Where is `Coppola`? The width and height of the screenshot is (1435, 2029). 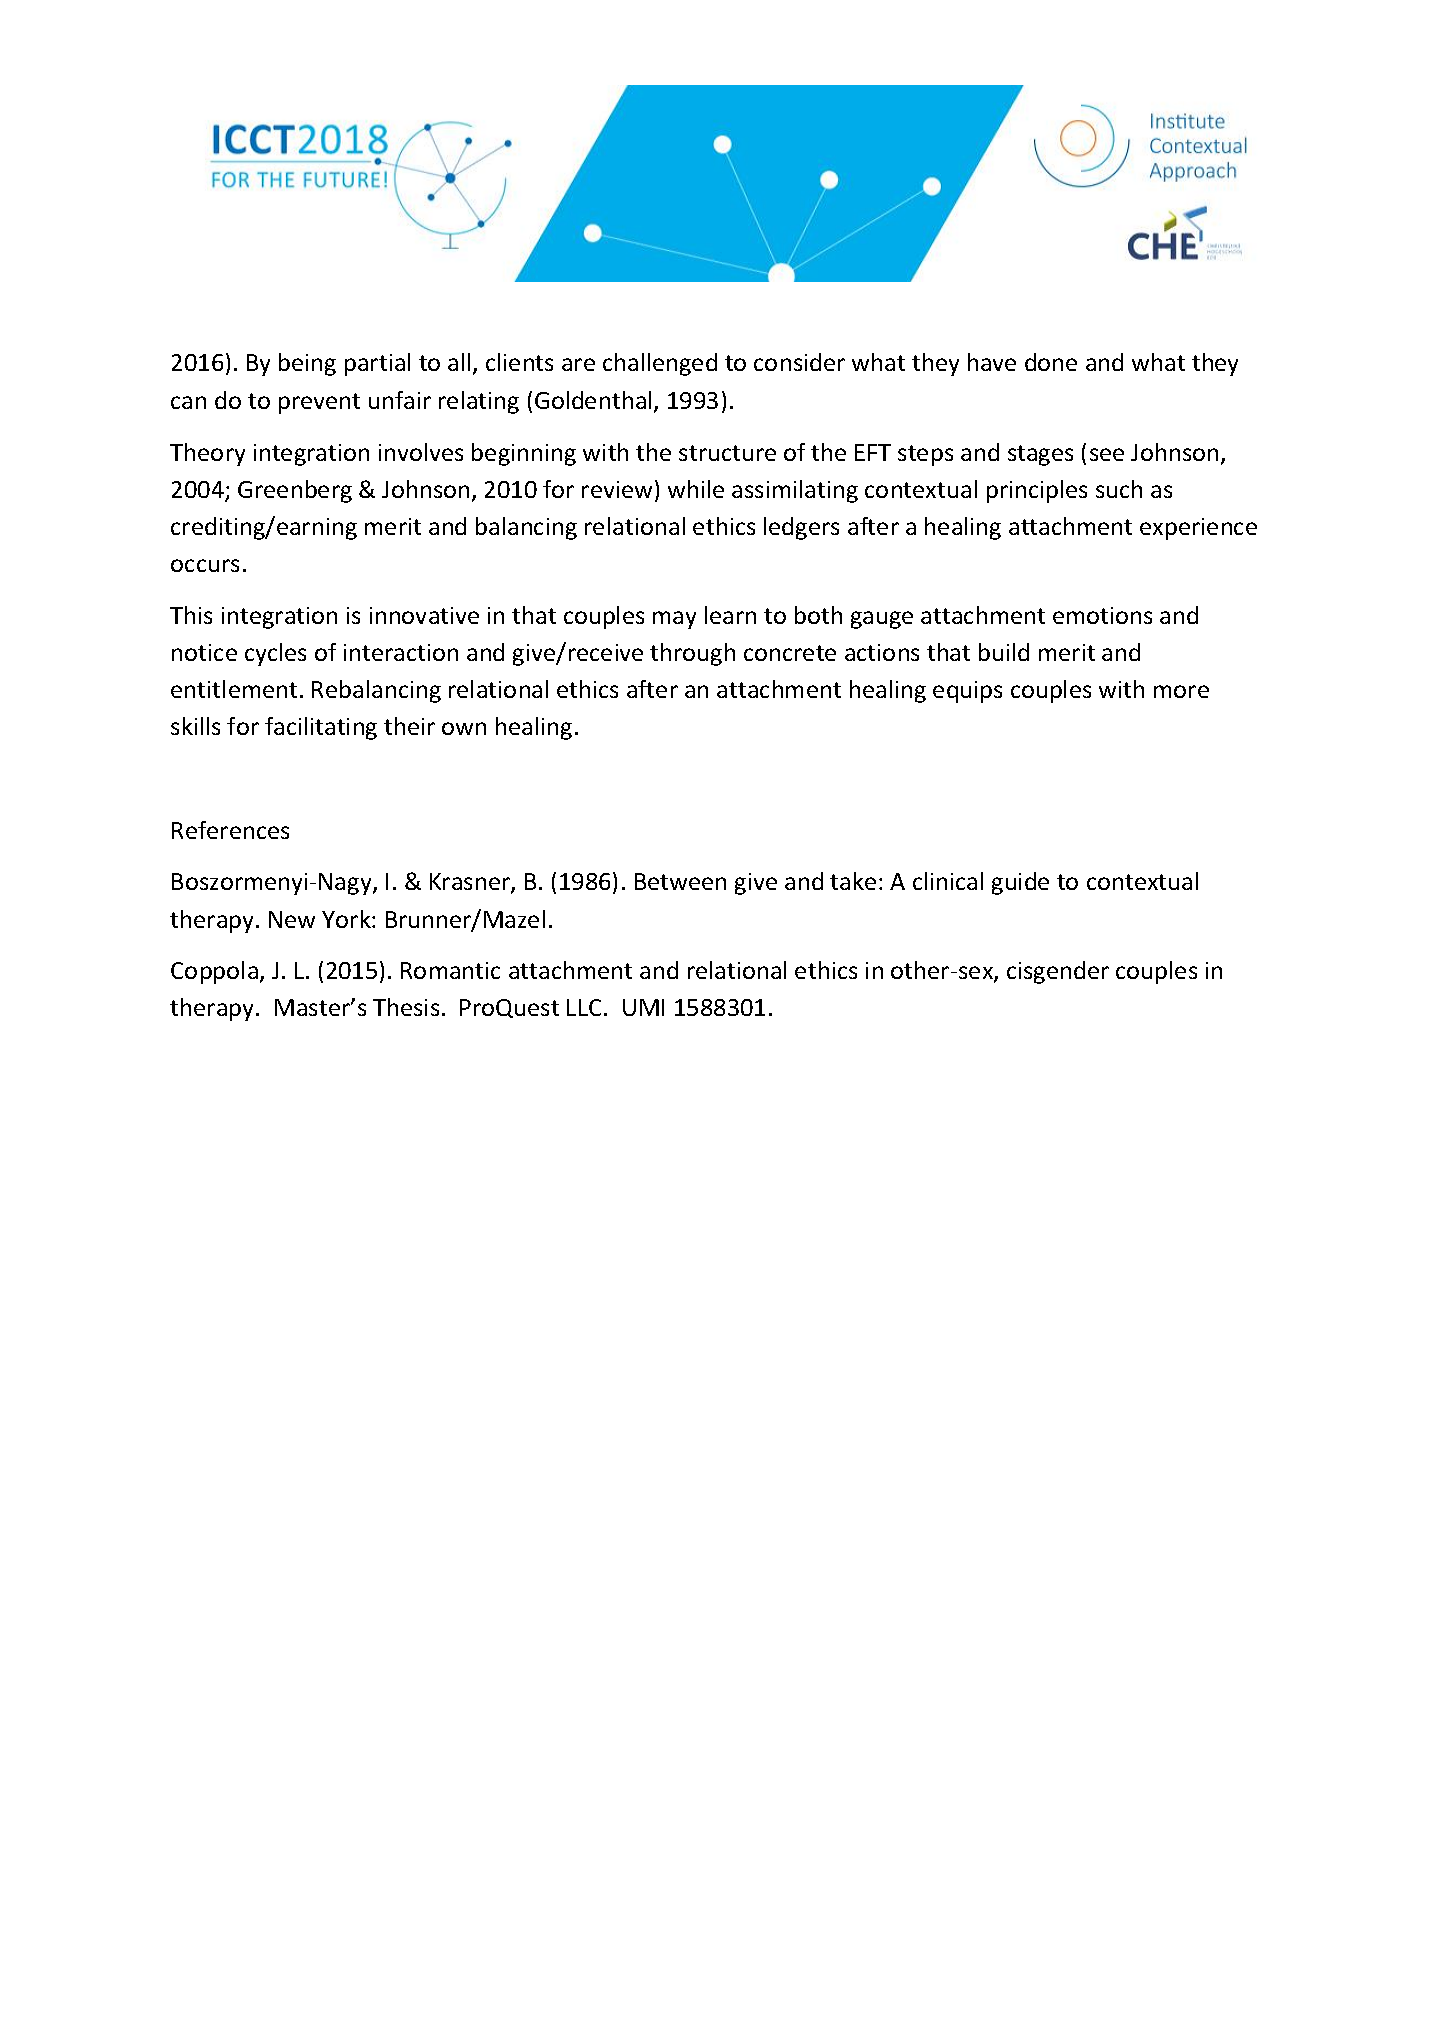
Coppola is located at coordinates (214, 972).
